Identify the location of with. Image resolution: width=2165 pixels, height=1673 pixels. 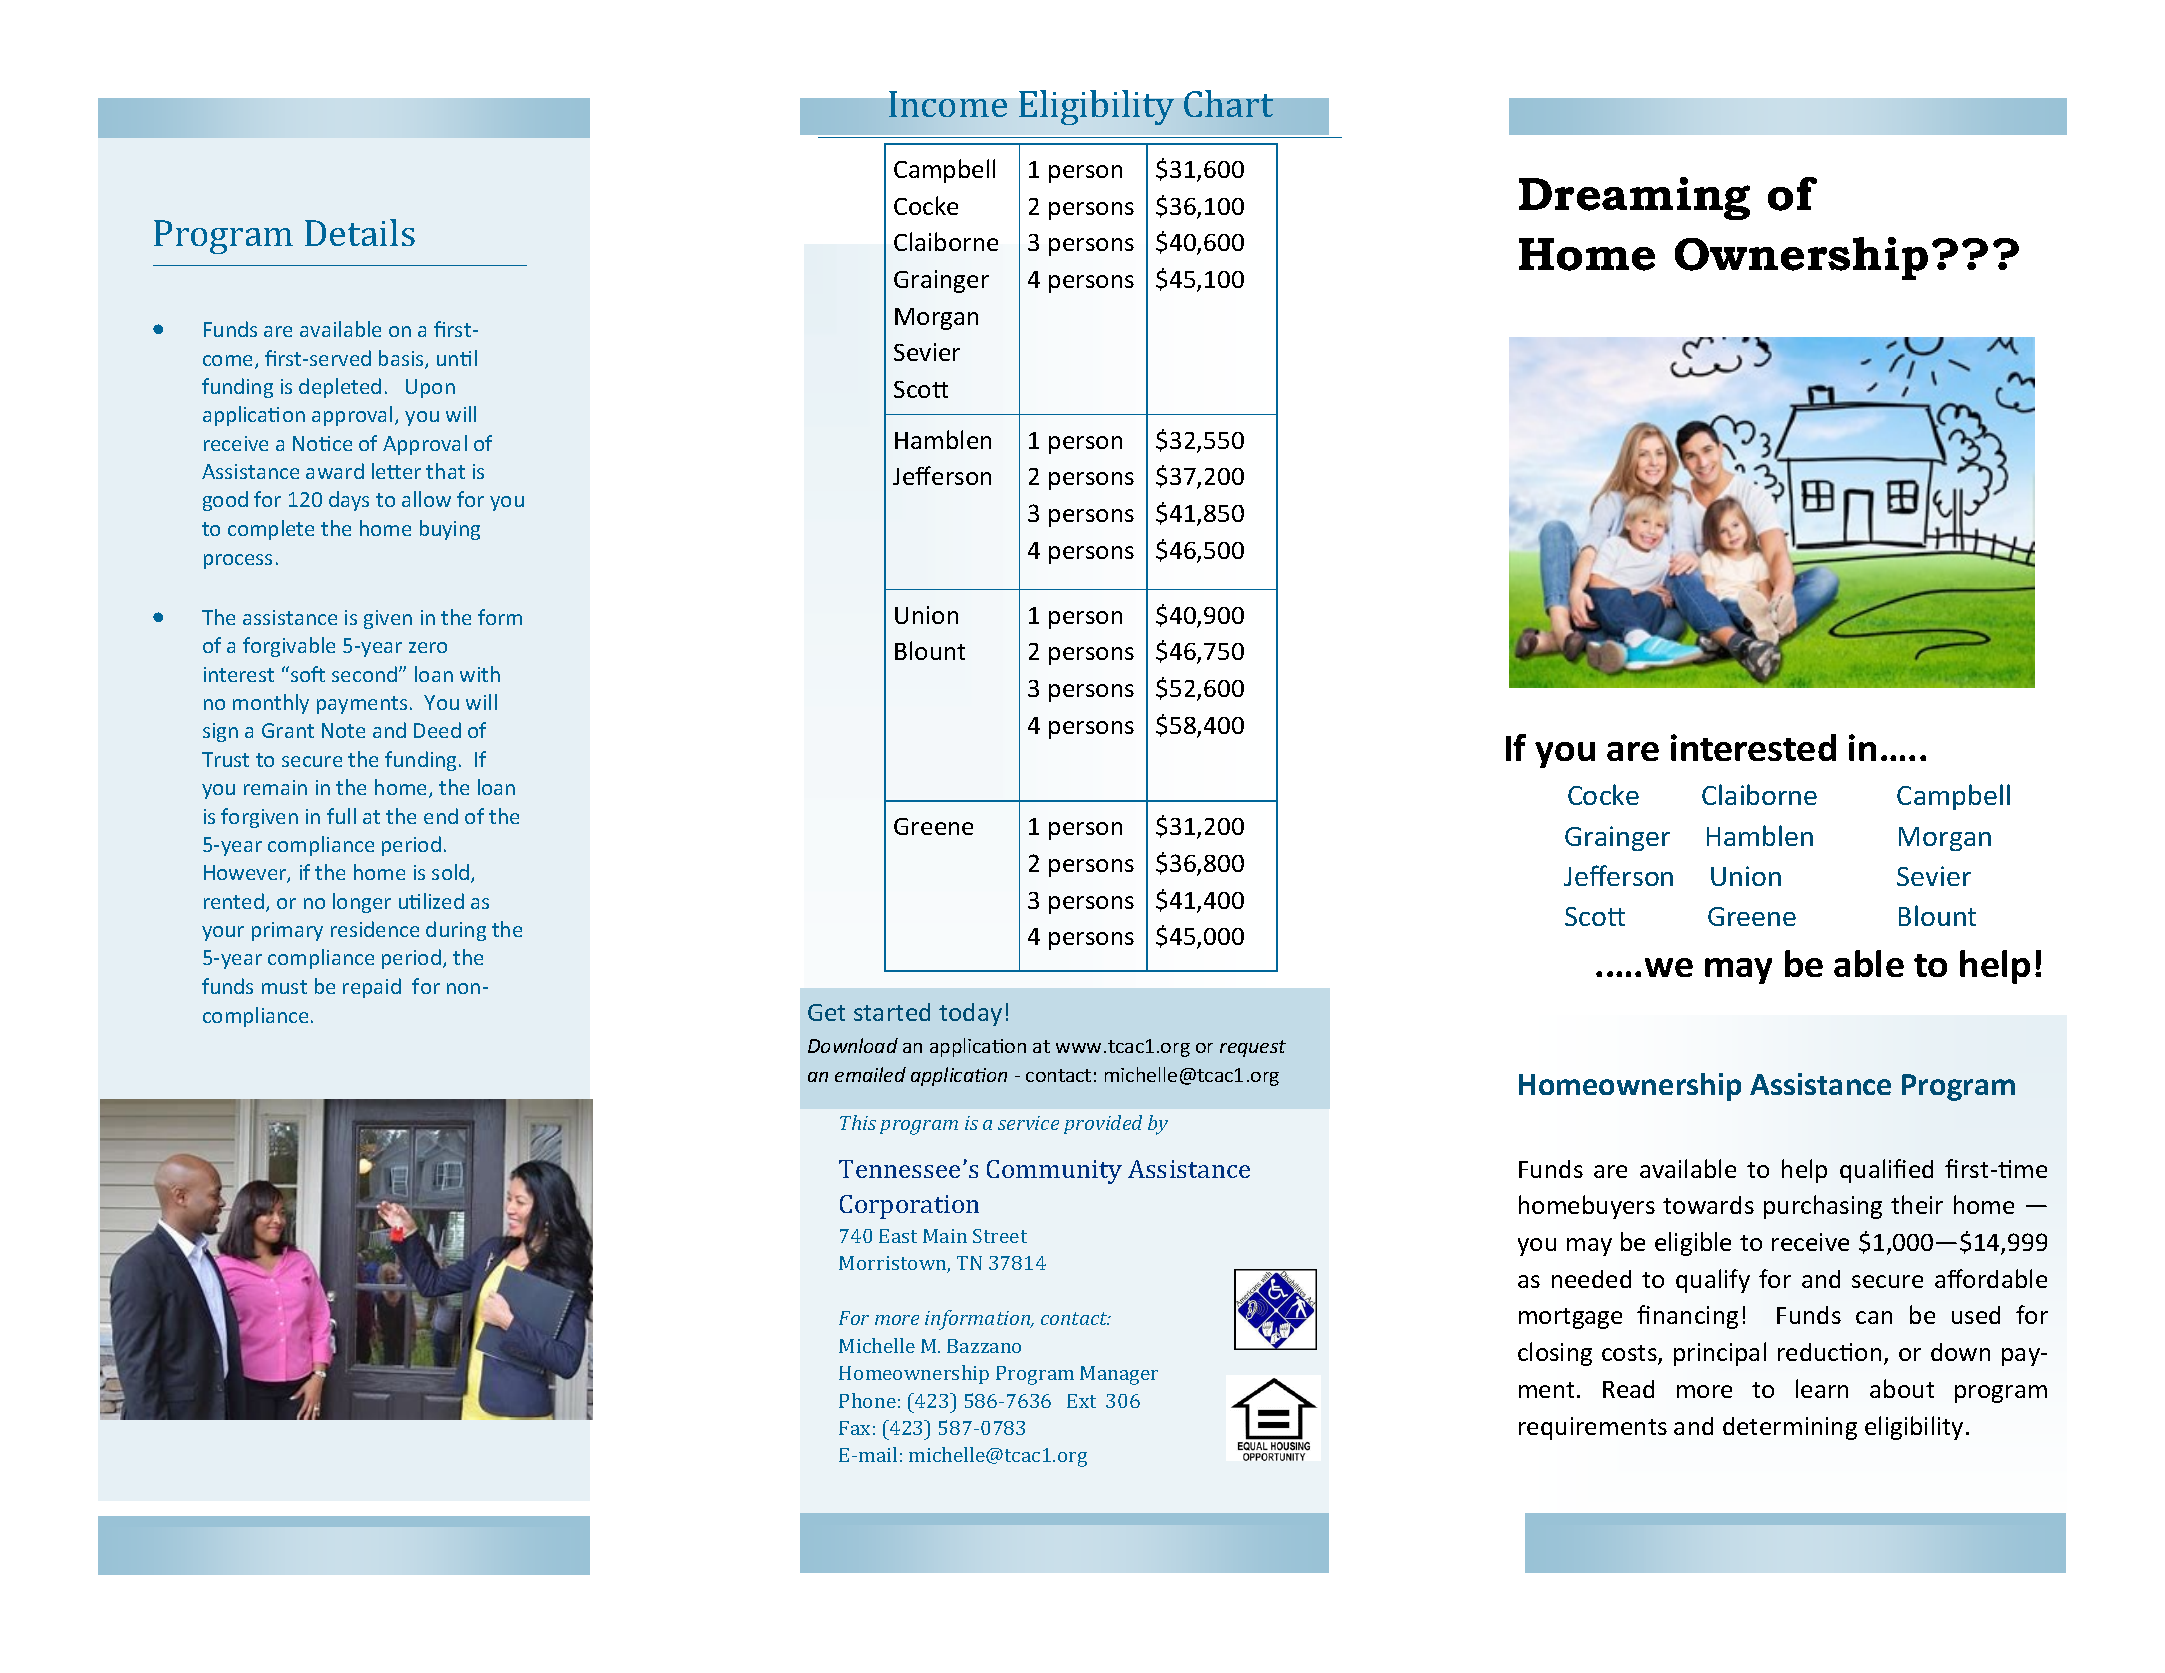
(480, 674).
